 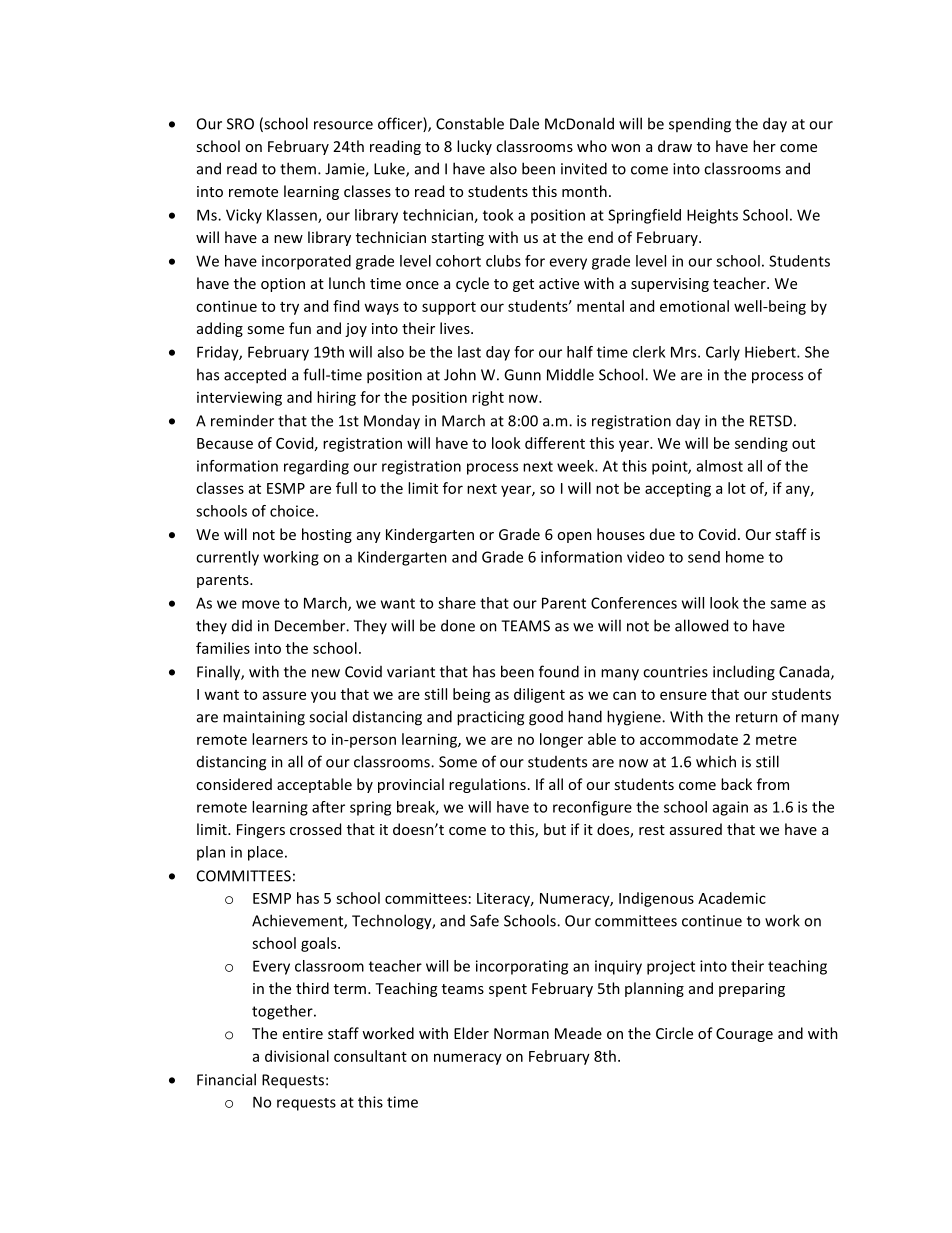 I want to click on Gunn, so click(x=522, y=375).
